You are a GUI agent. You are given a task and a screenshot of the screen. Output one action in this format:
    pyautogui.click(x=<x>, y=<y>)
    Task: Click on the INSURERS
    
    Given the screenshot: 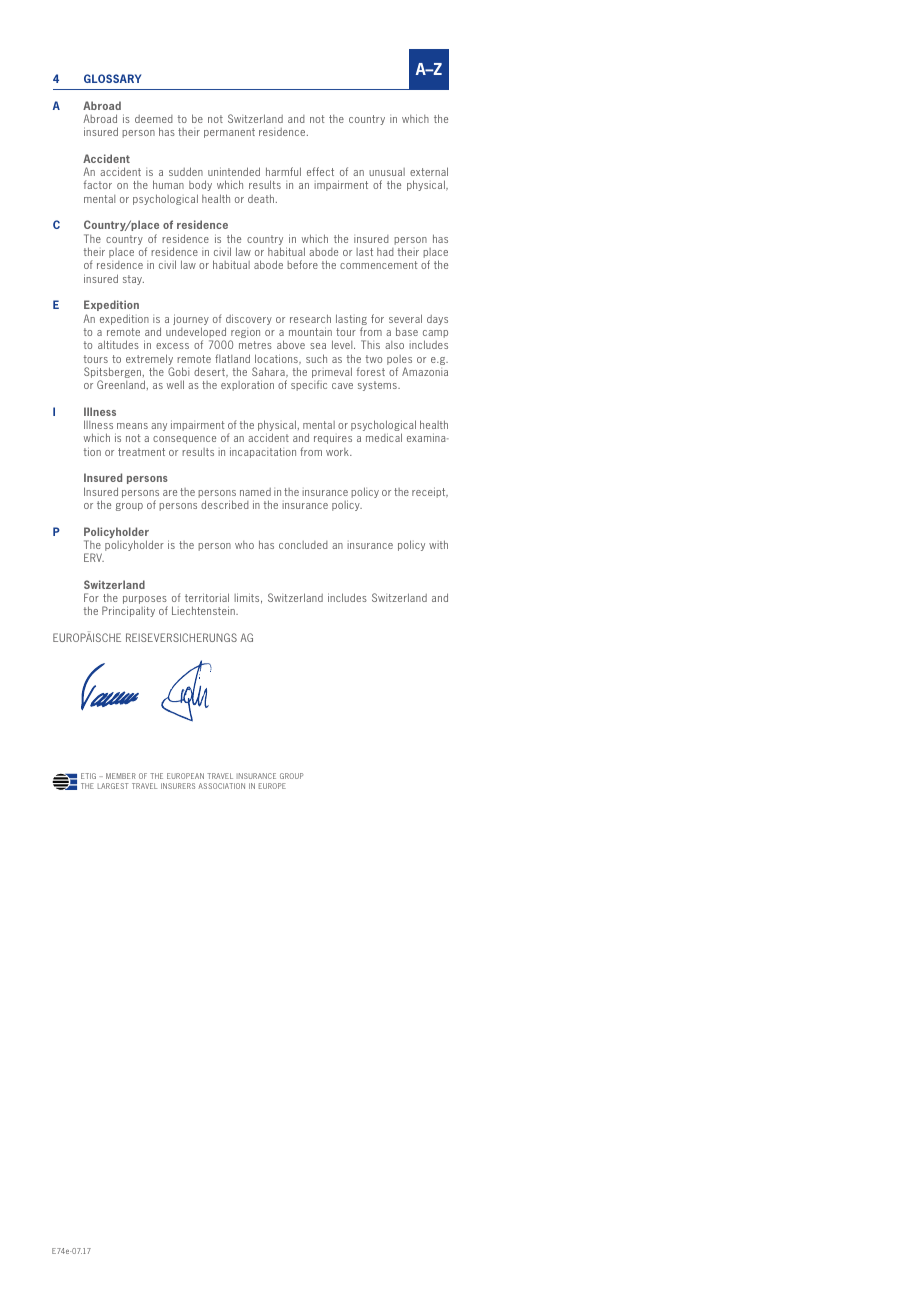 What is the action you would take?
    pyautogui.click(x=178, y=786)
